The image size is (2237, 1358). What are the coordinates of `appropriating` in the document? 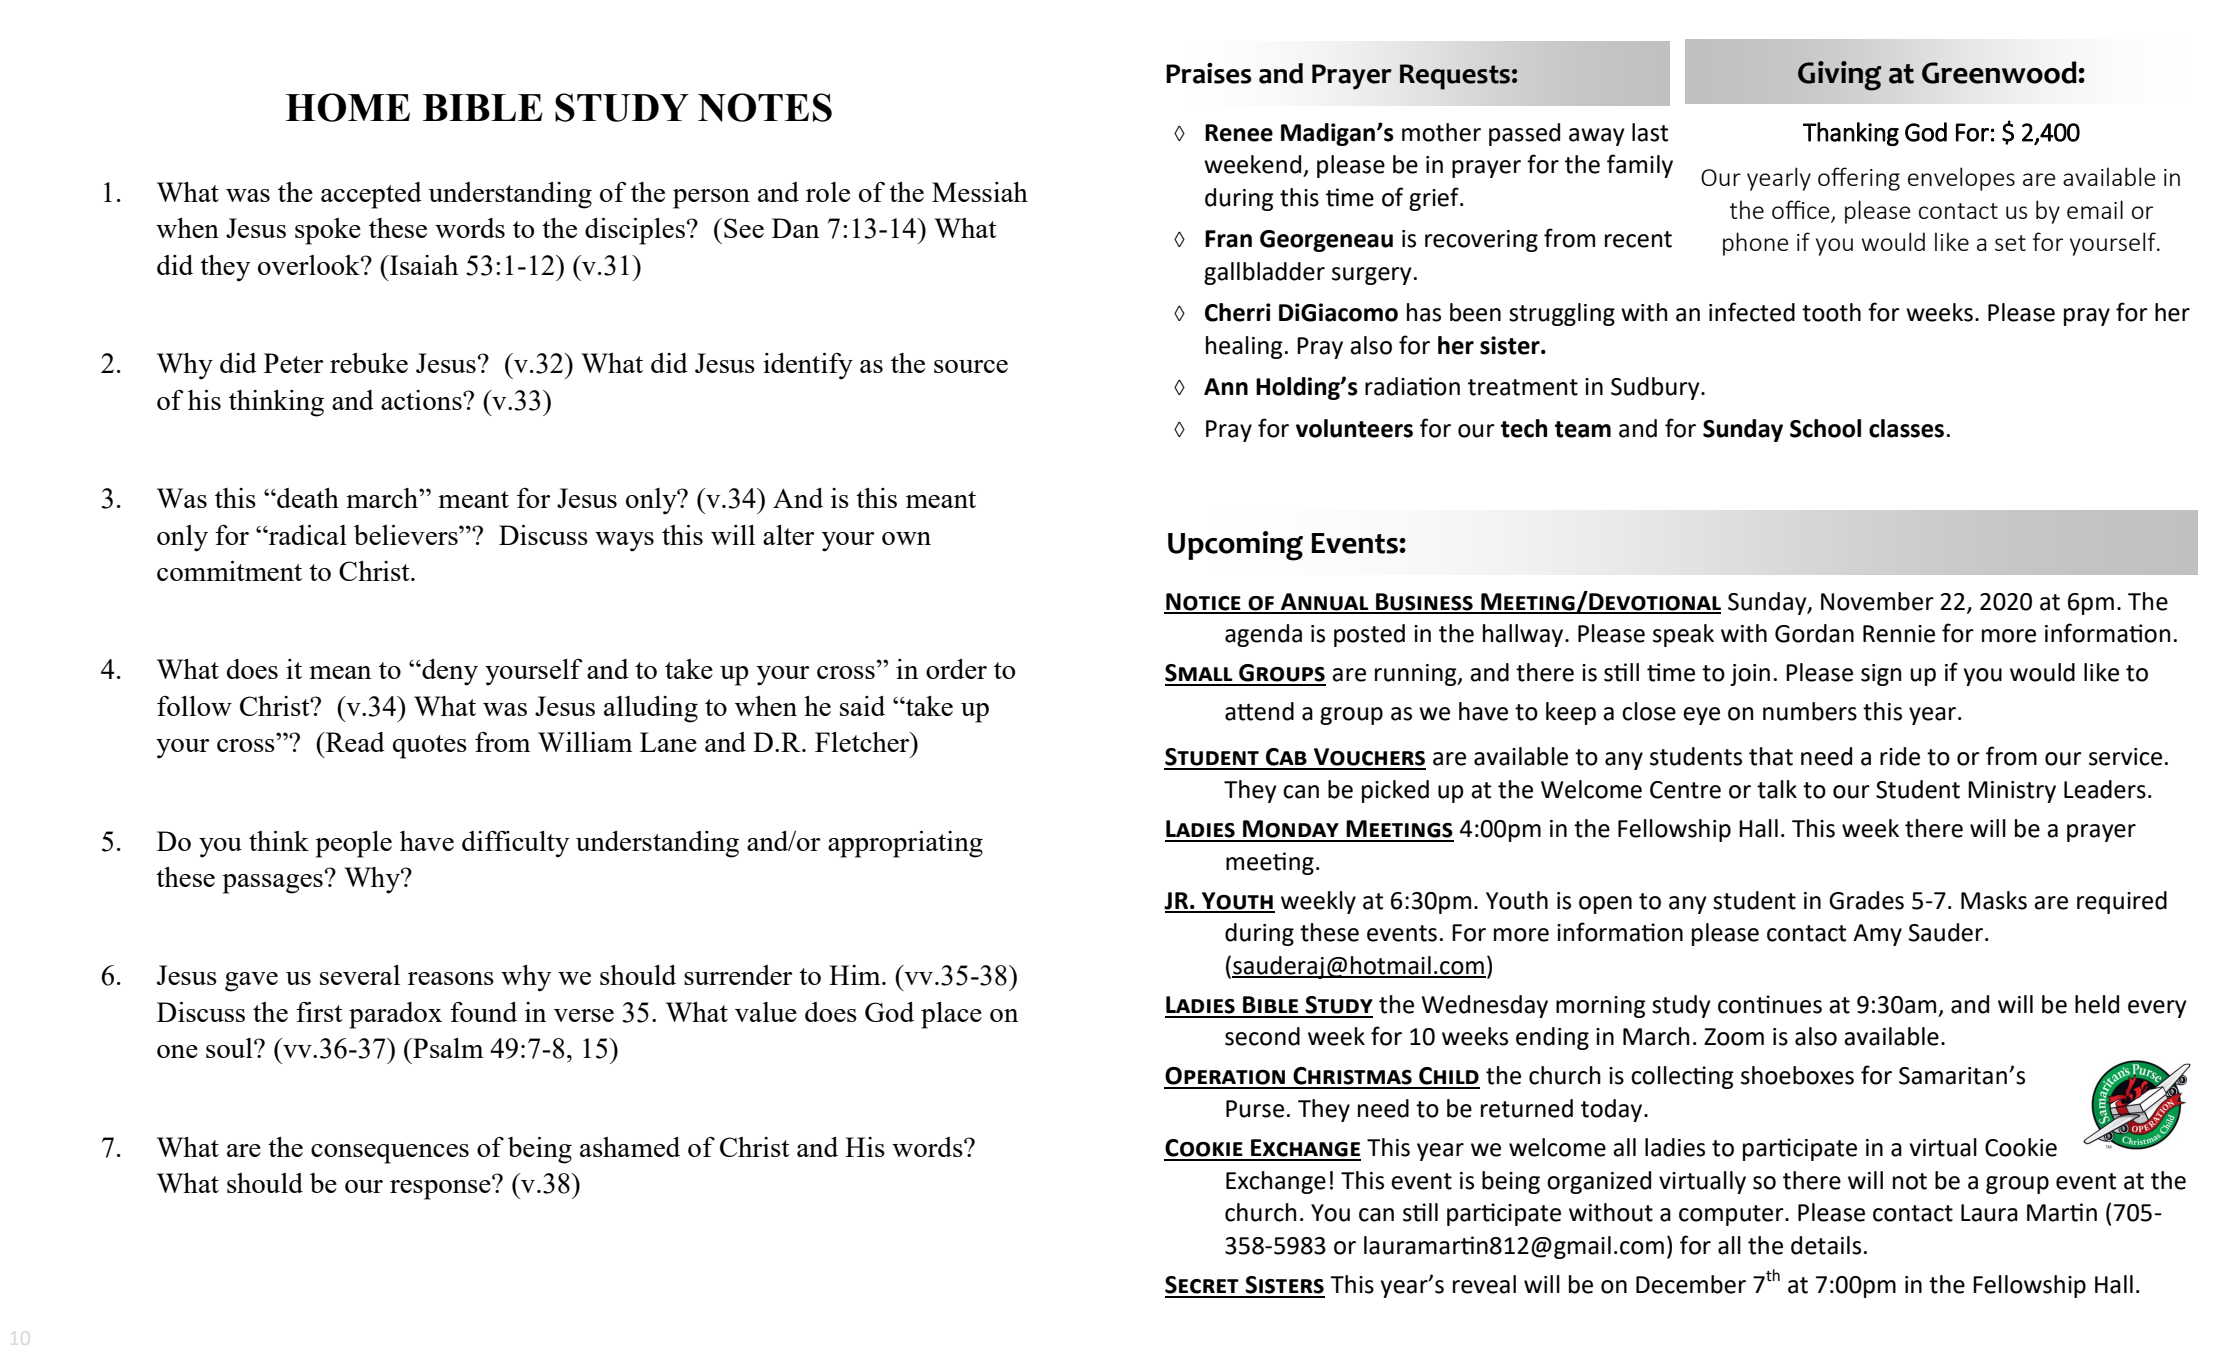 It's located at (905, 844).
